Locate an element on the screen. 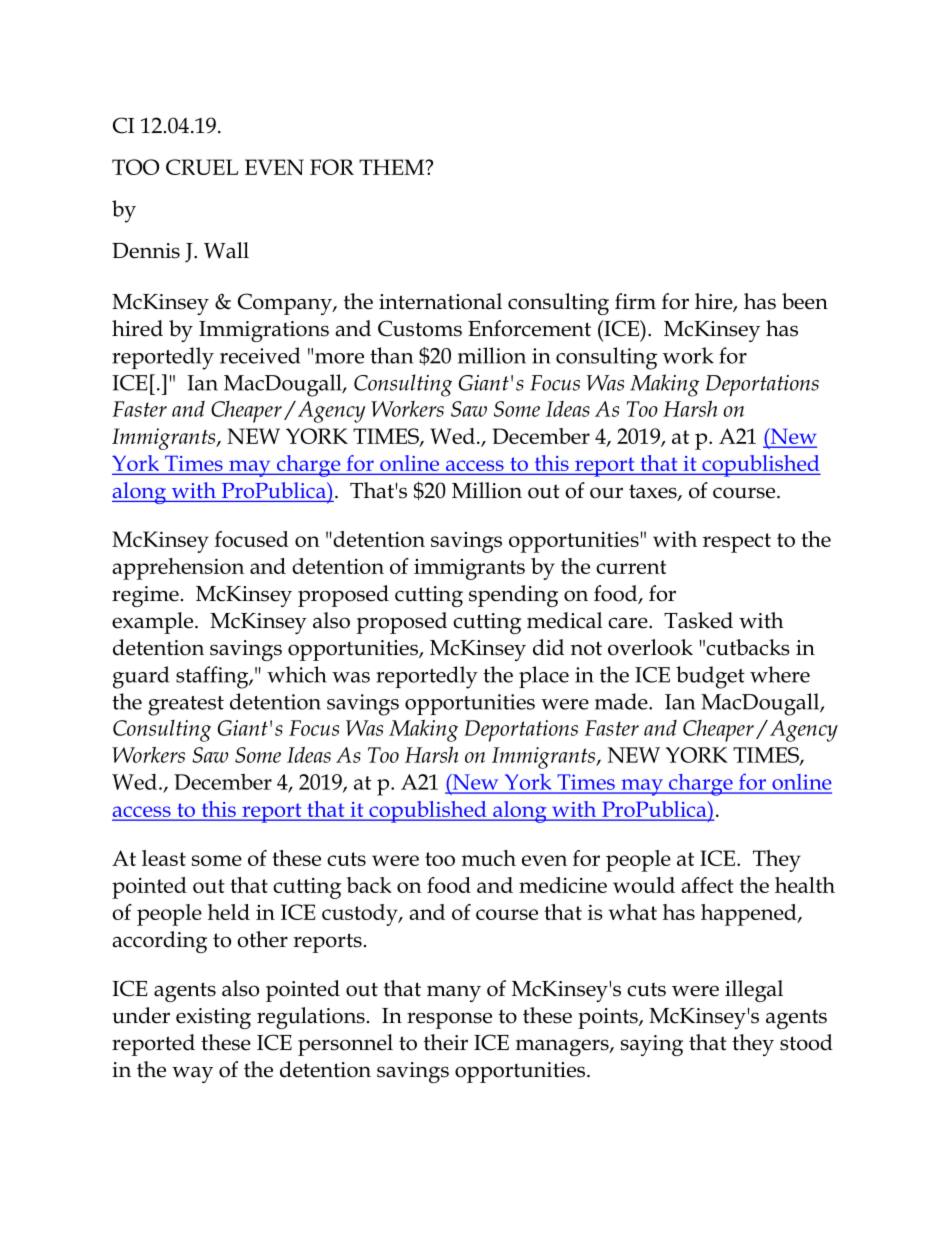 This screenshot has height=1233, width=952. greatest is located at coordinates (186, 706).
